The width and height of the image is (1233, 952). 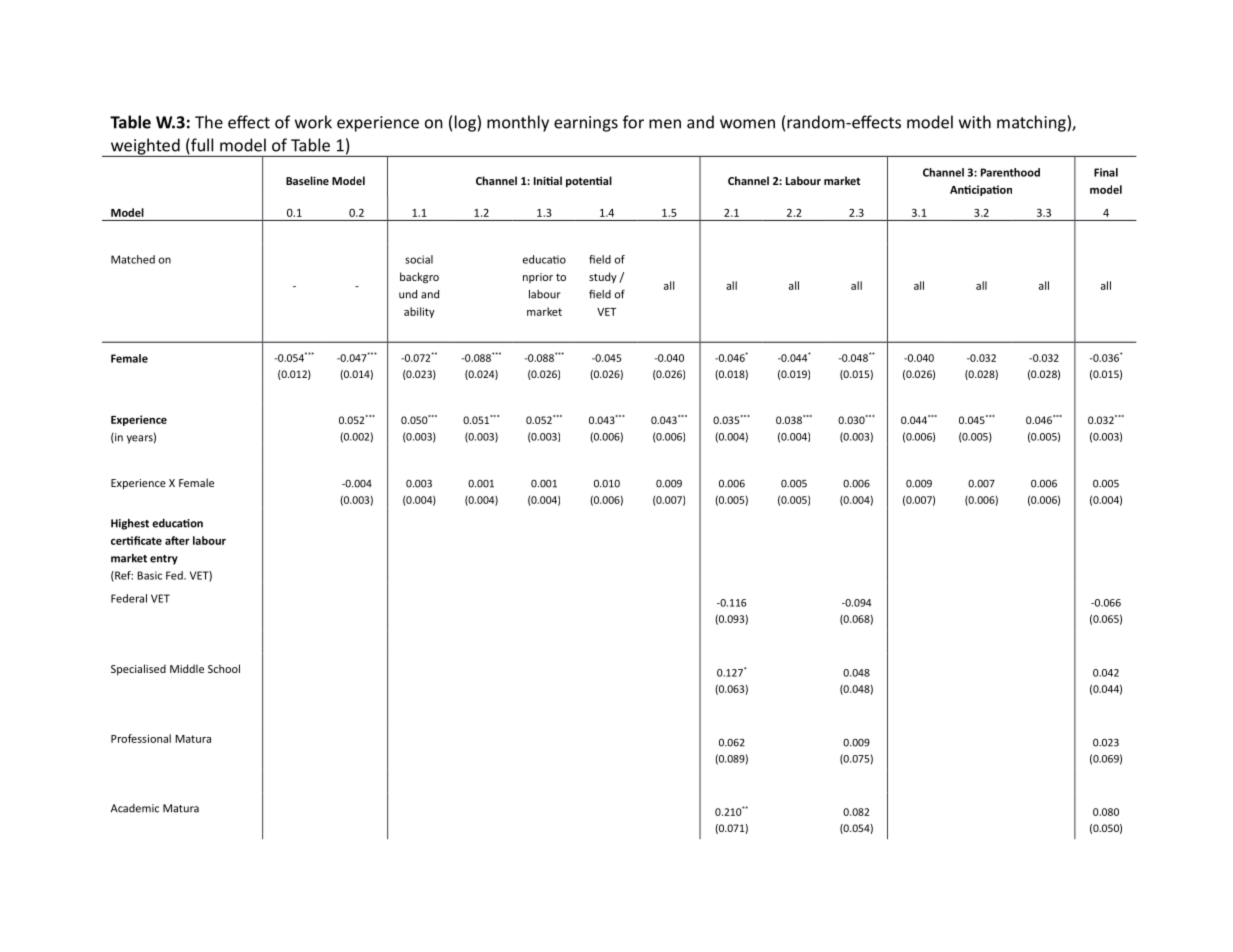 I want to click on Academic, so click(x=135, y=808).
